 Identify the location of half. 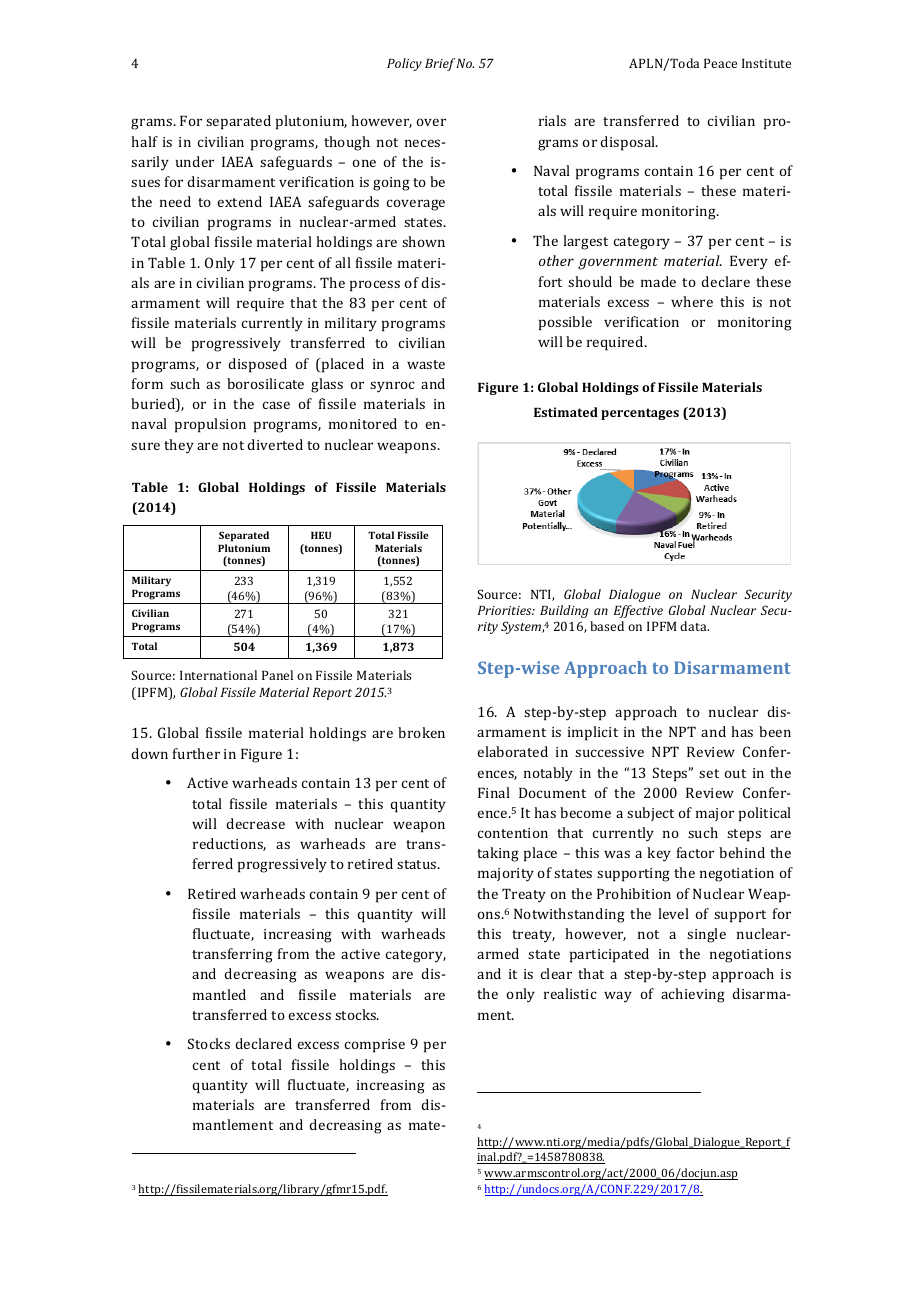
(144, 141).
